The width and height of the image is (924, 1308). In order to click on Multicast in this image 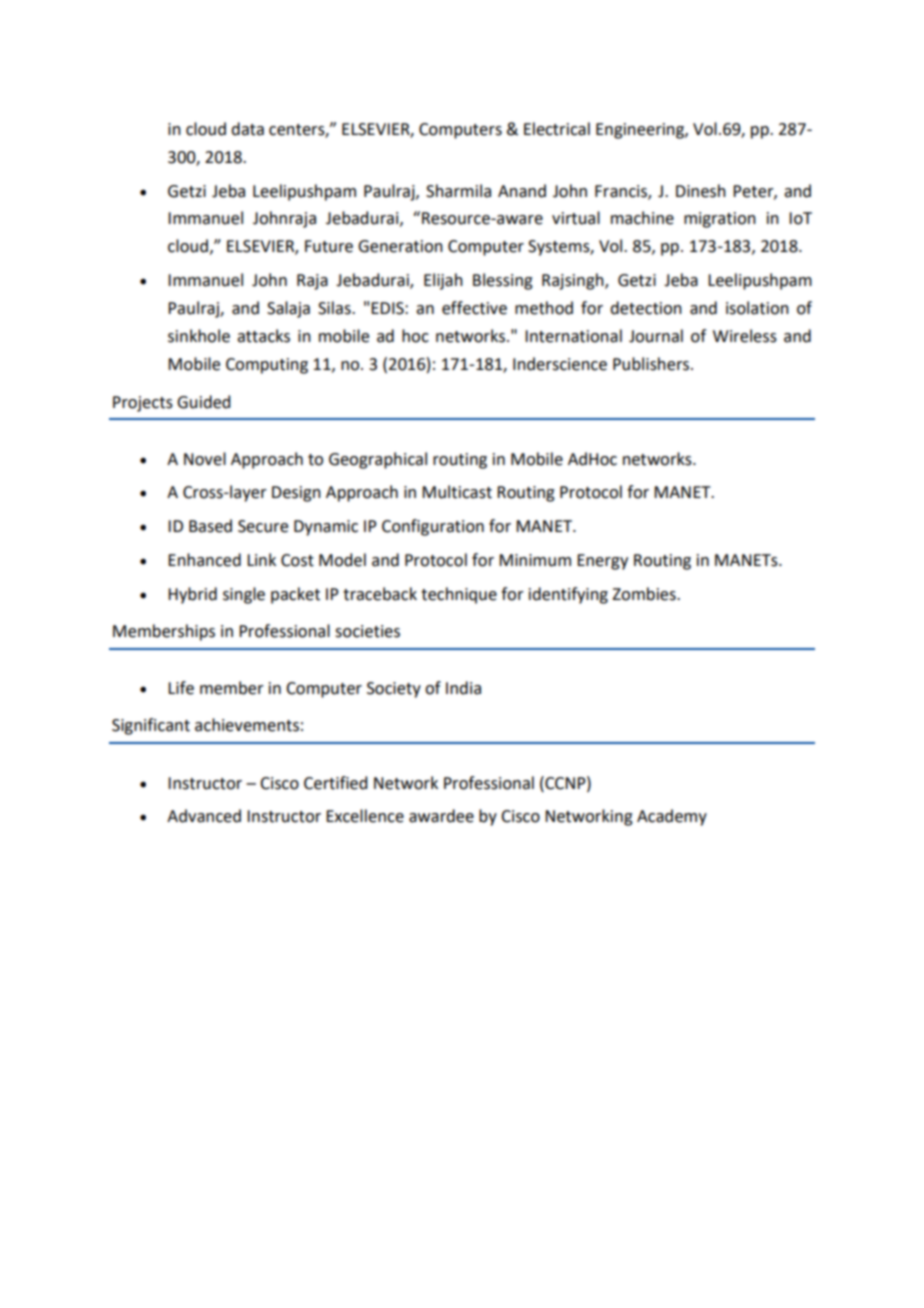, I will do `click(457, 492)`.
